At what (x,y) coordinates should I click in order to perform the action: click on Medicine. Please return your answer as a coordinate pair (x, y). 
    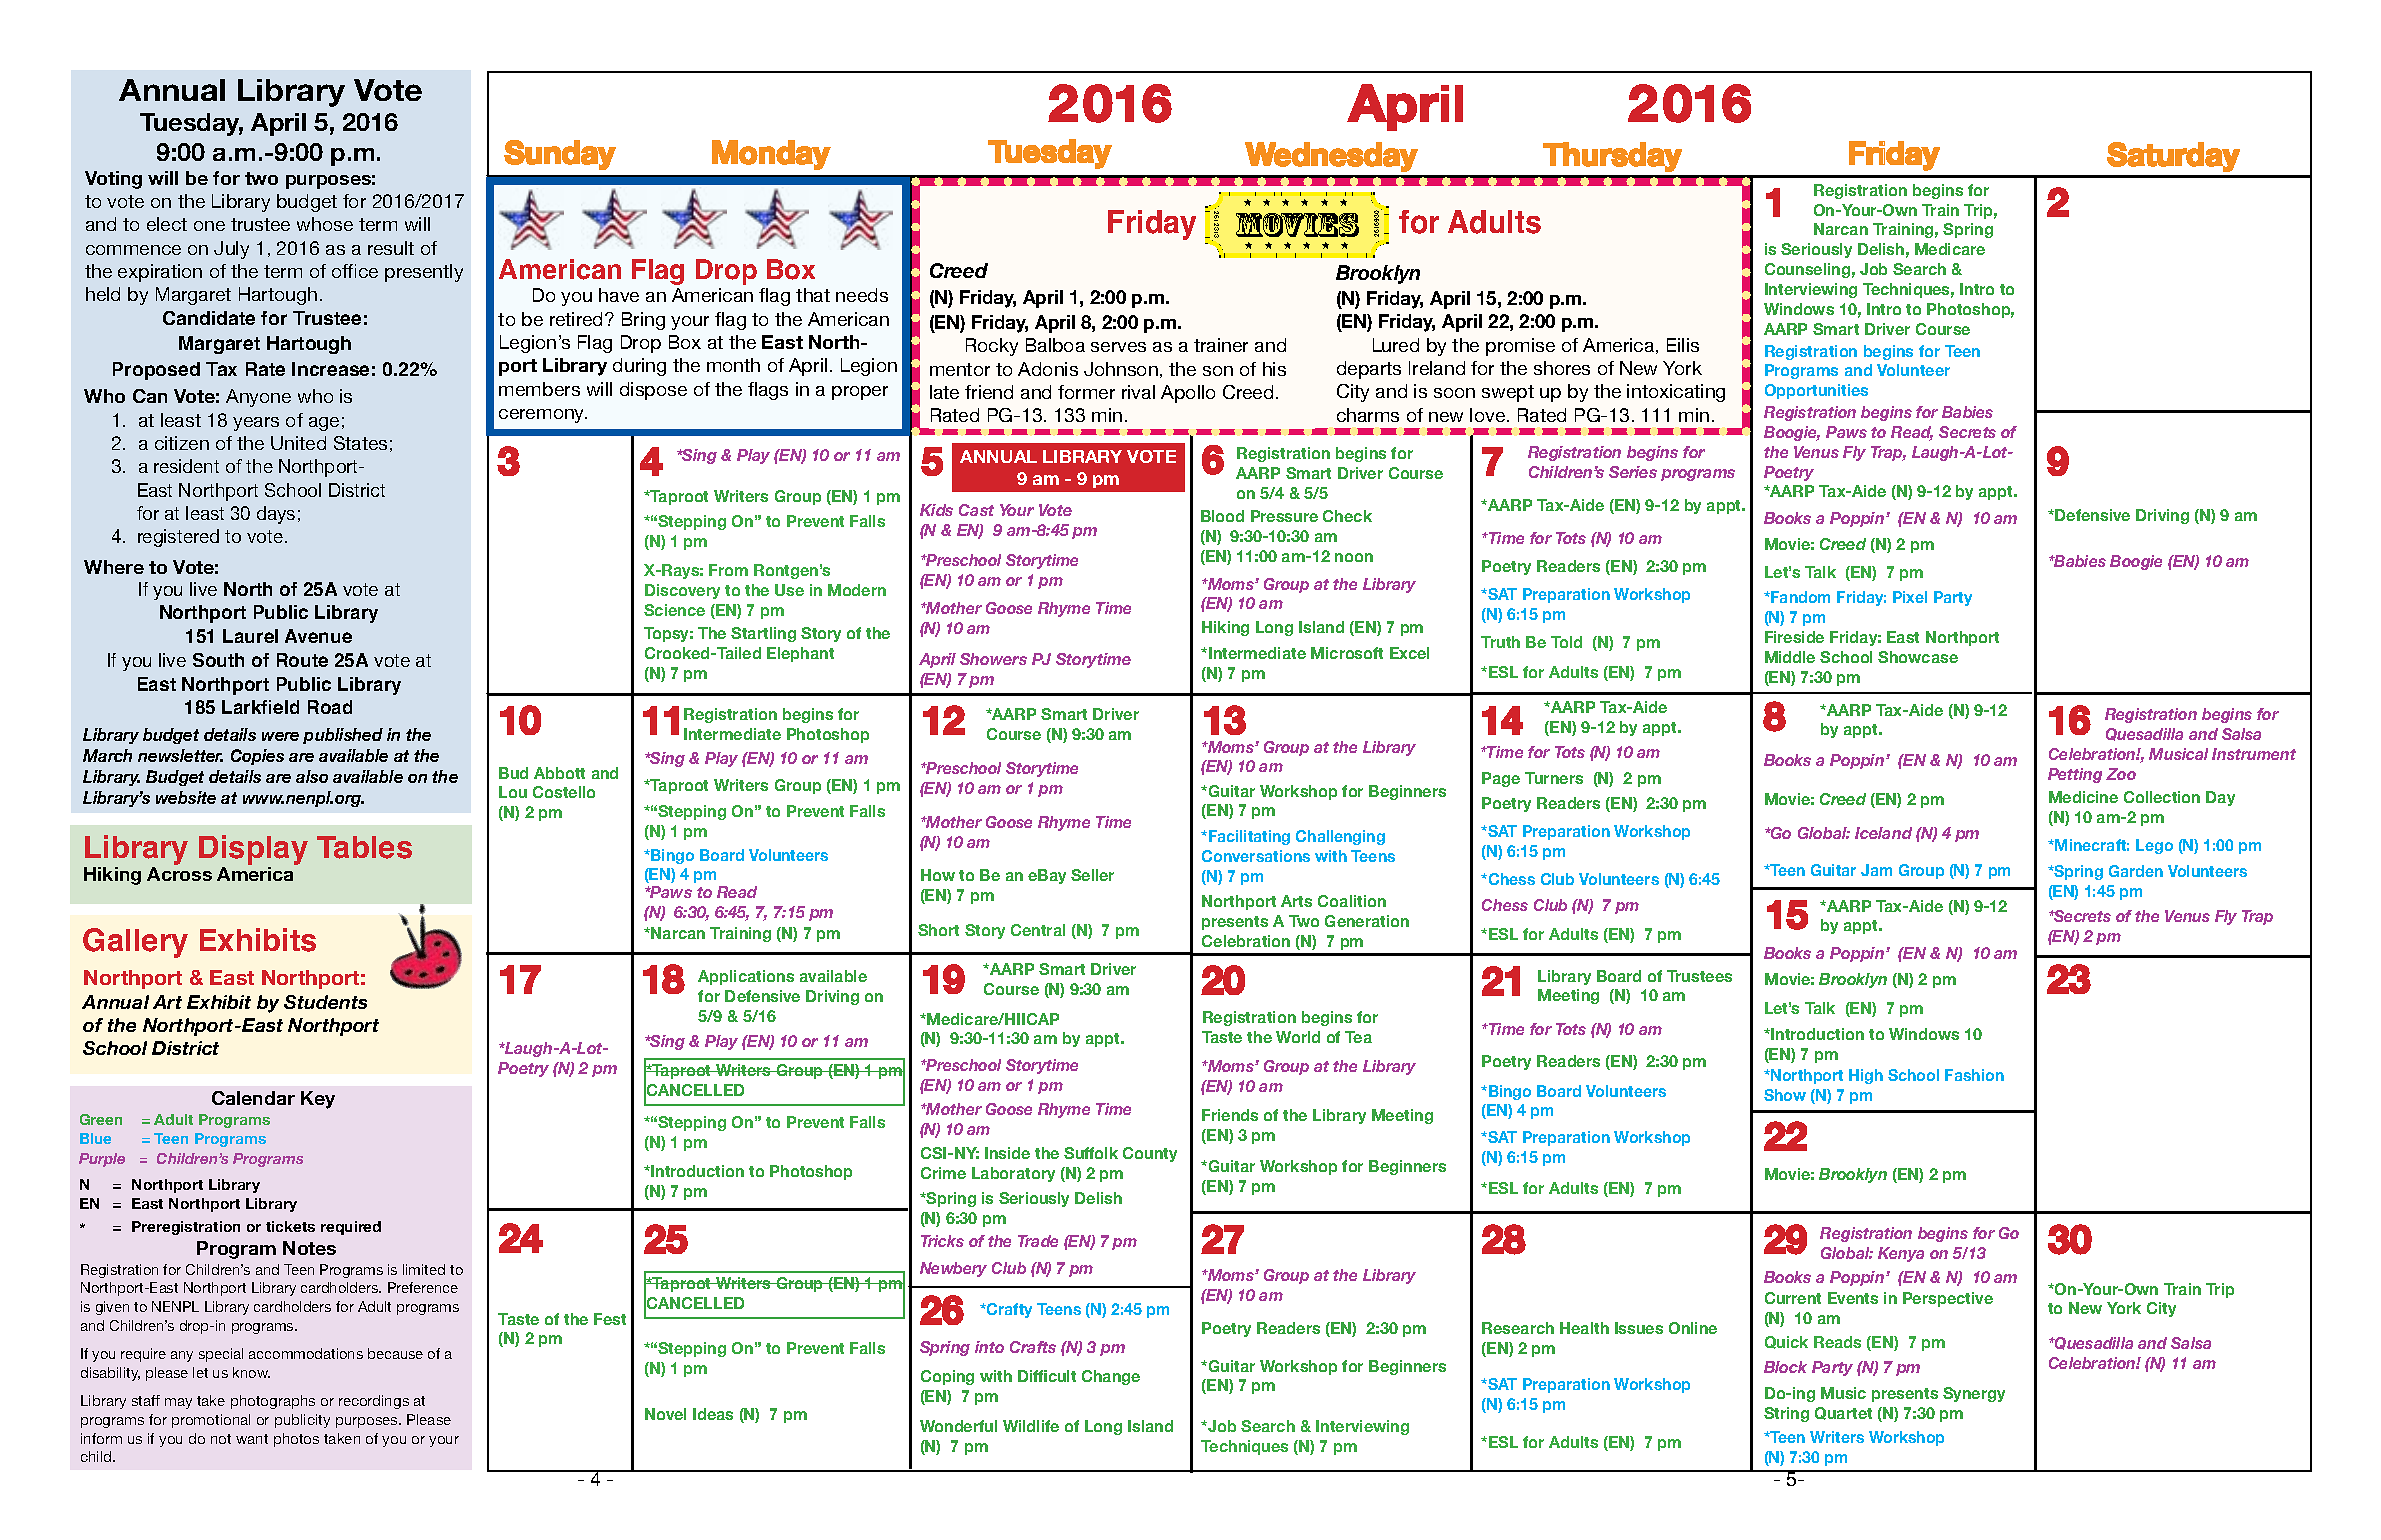
    Looking at the image, I should click on (2083, 797).
